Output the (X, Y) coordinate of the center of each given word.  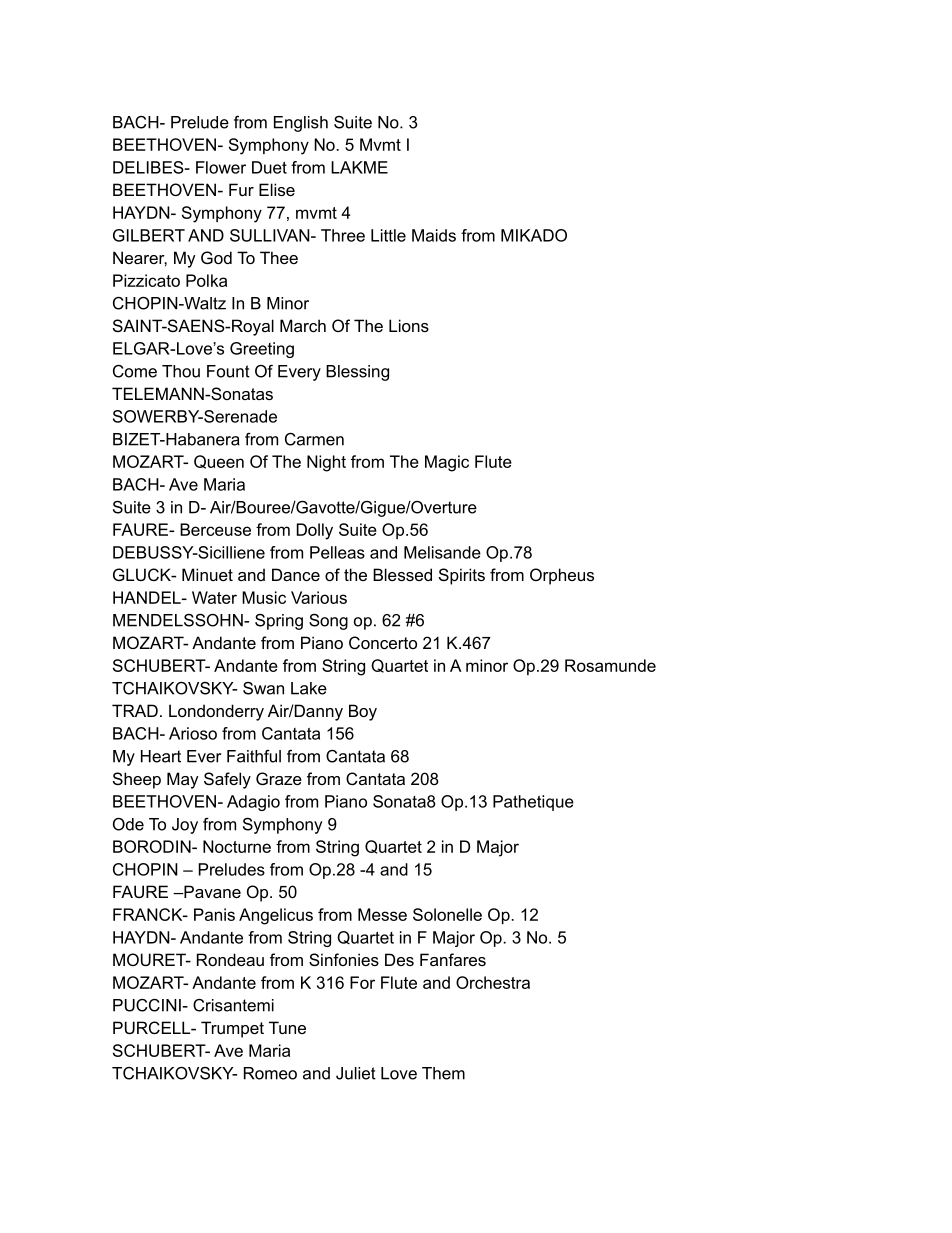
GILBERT (149, 235)
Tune (287, 1027)
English (301, 124)
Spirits (462, 576)
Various (319, 597)
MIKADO (534, 235)
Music (264, 597)
